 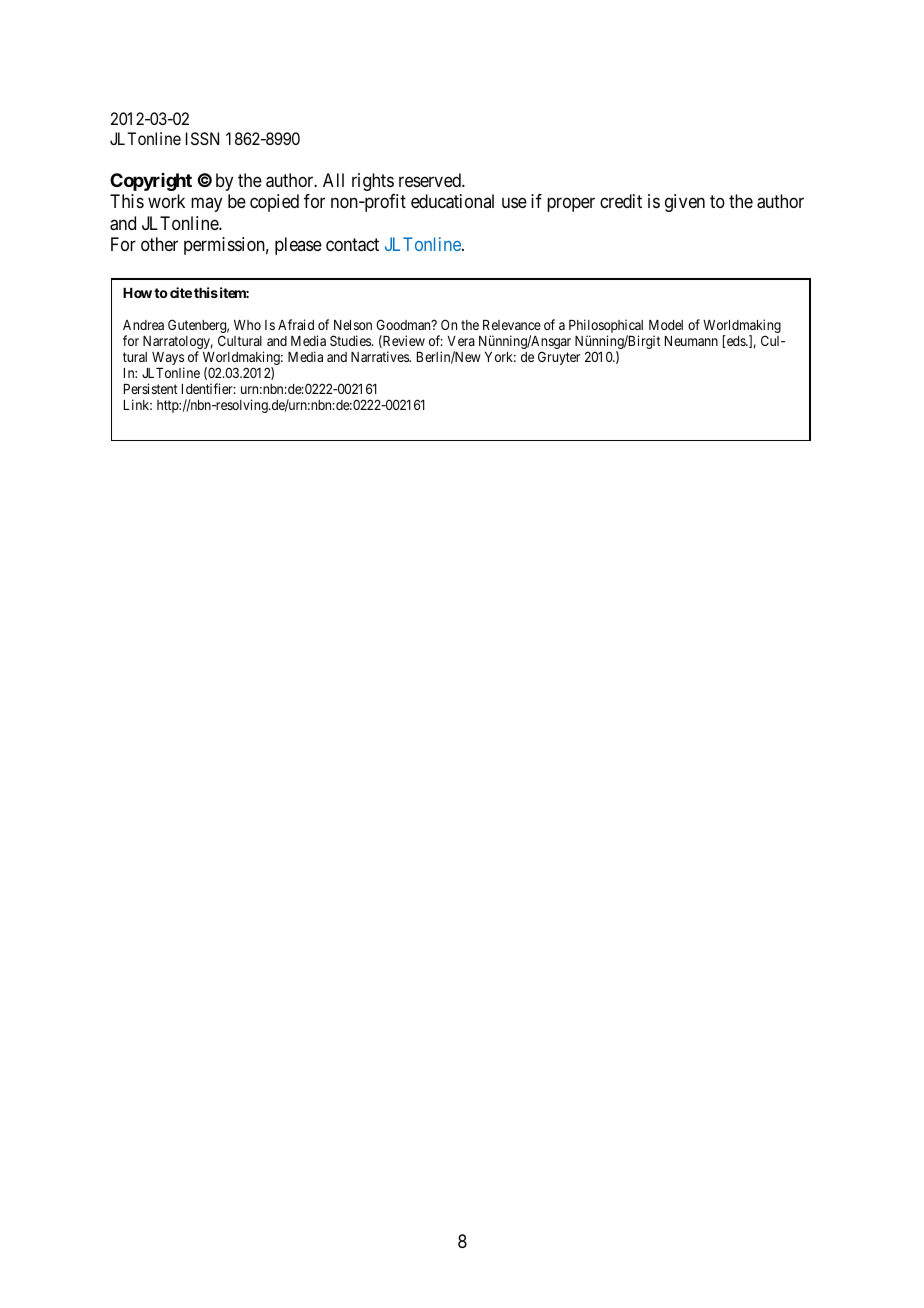 What do you see at coordinates (373, 182) in the screenshot?
I see `rights` at bounding box center [373, 182].
